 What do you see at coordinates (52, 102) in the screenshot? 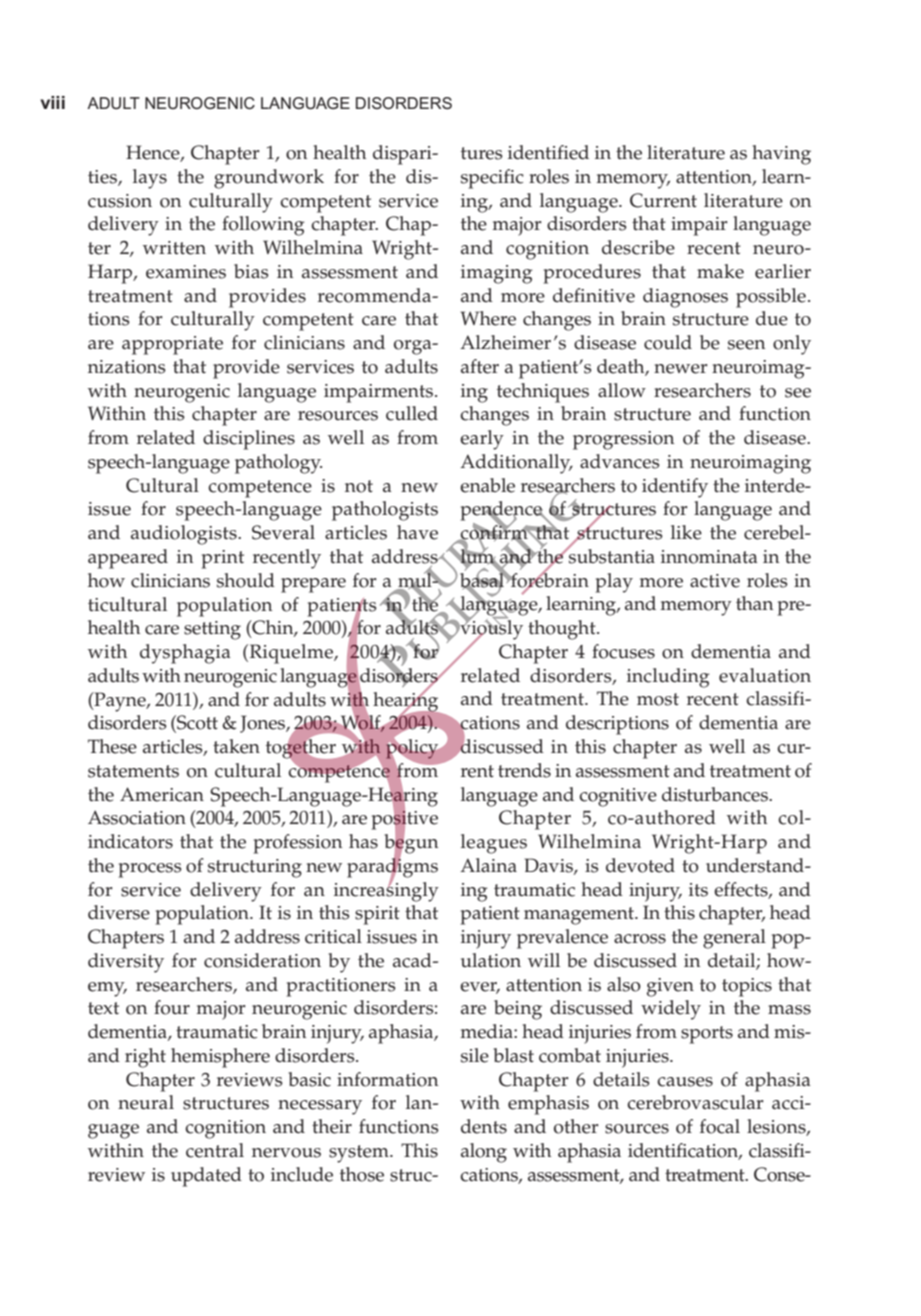
I see `viii` at bounding box center [52, 102].
